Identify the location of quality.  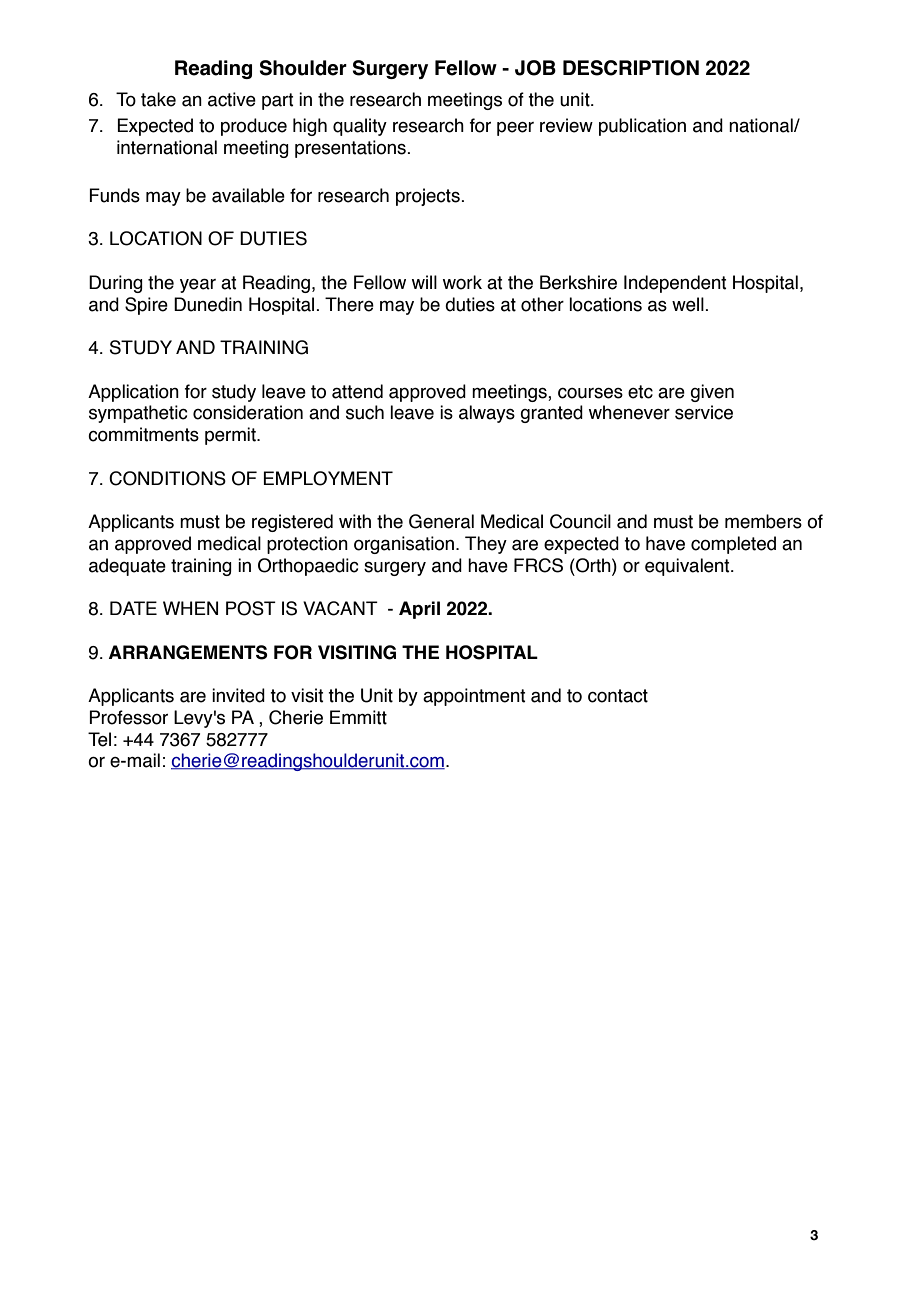
(360, 127).
